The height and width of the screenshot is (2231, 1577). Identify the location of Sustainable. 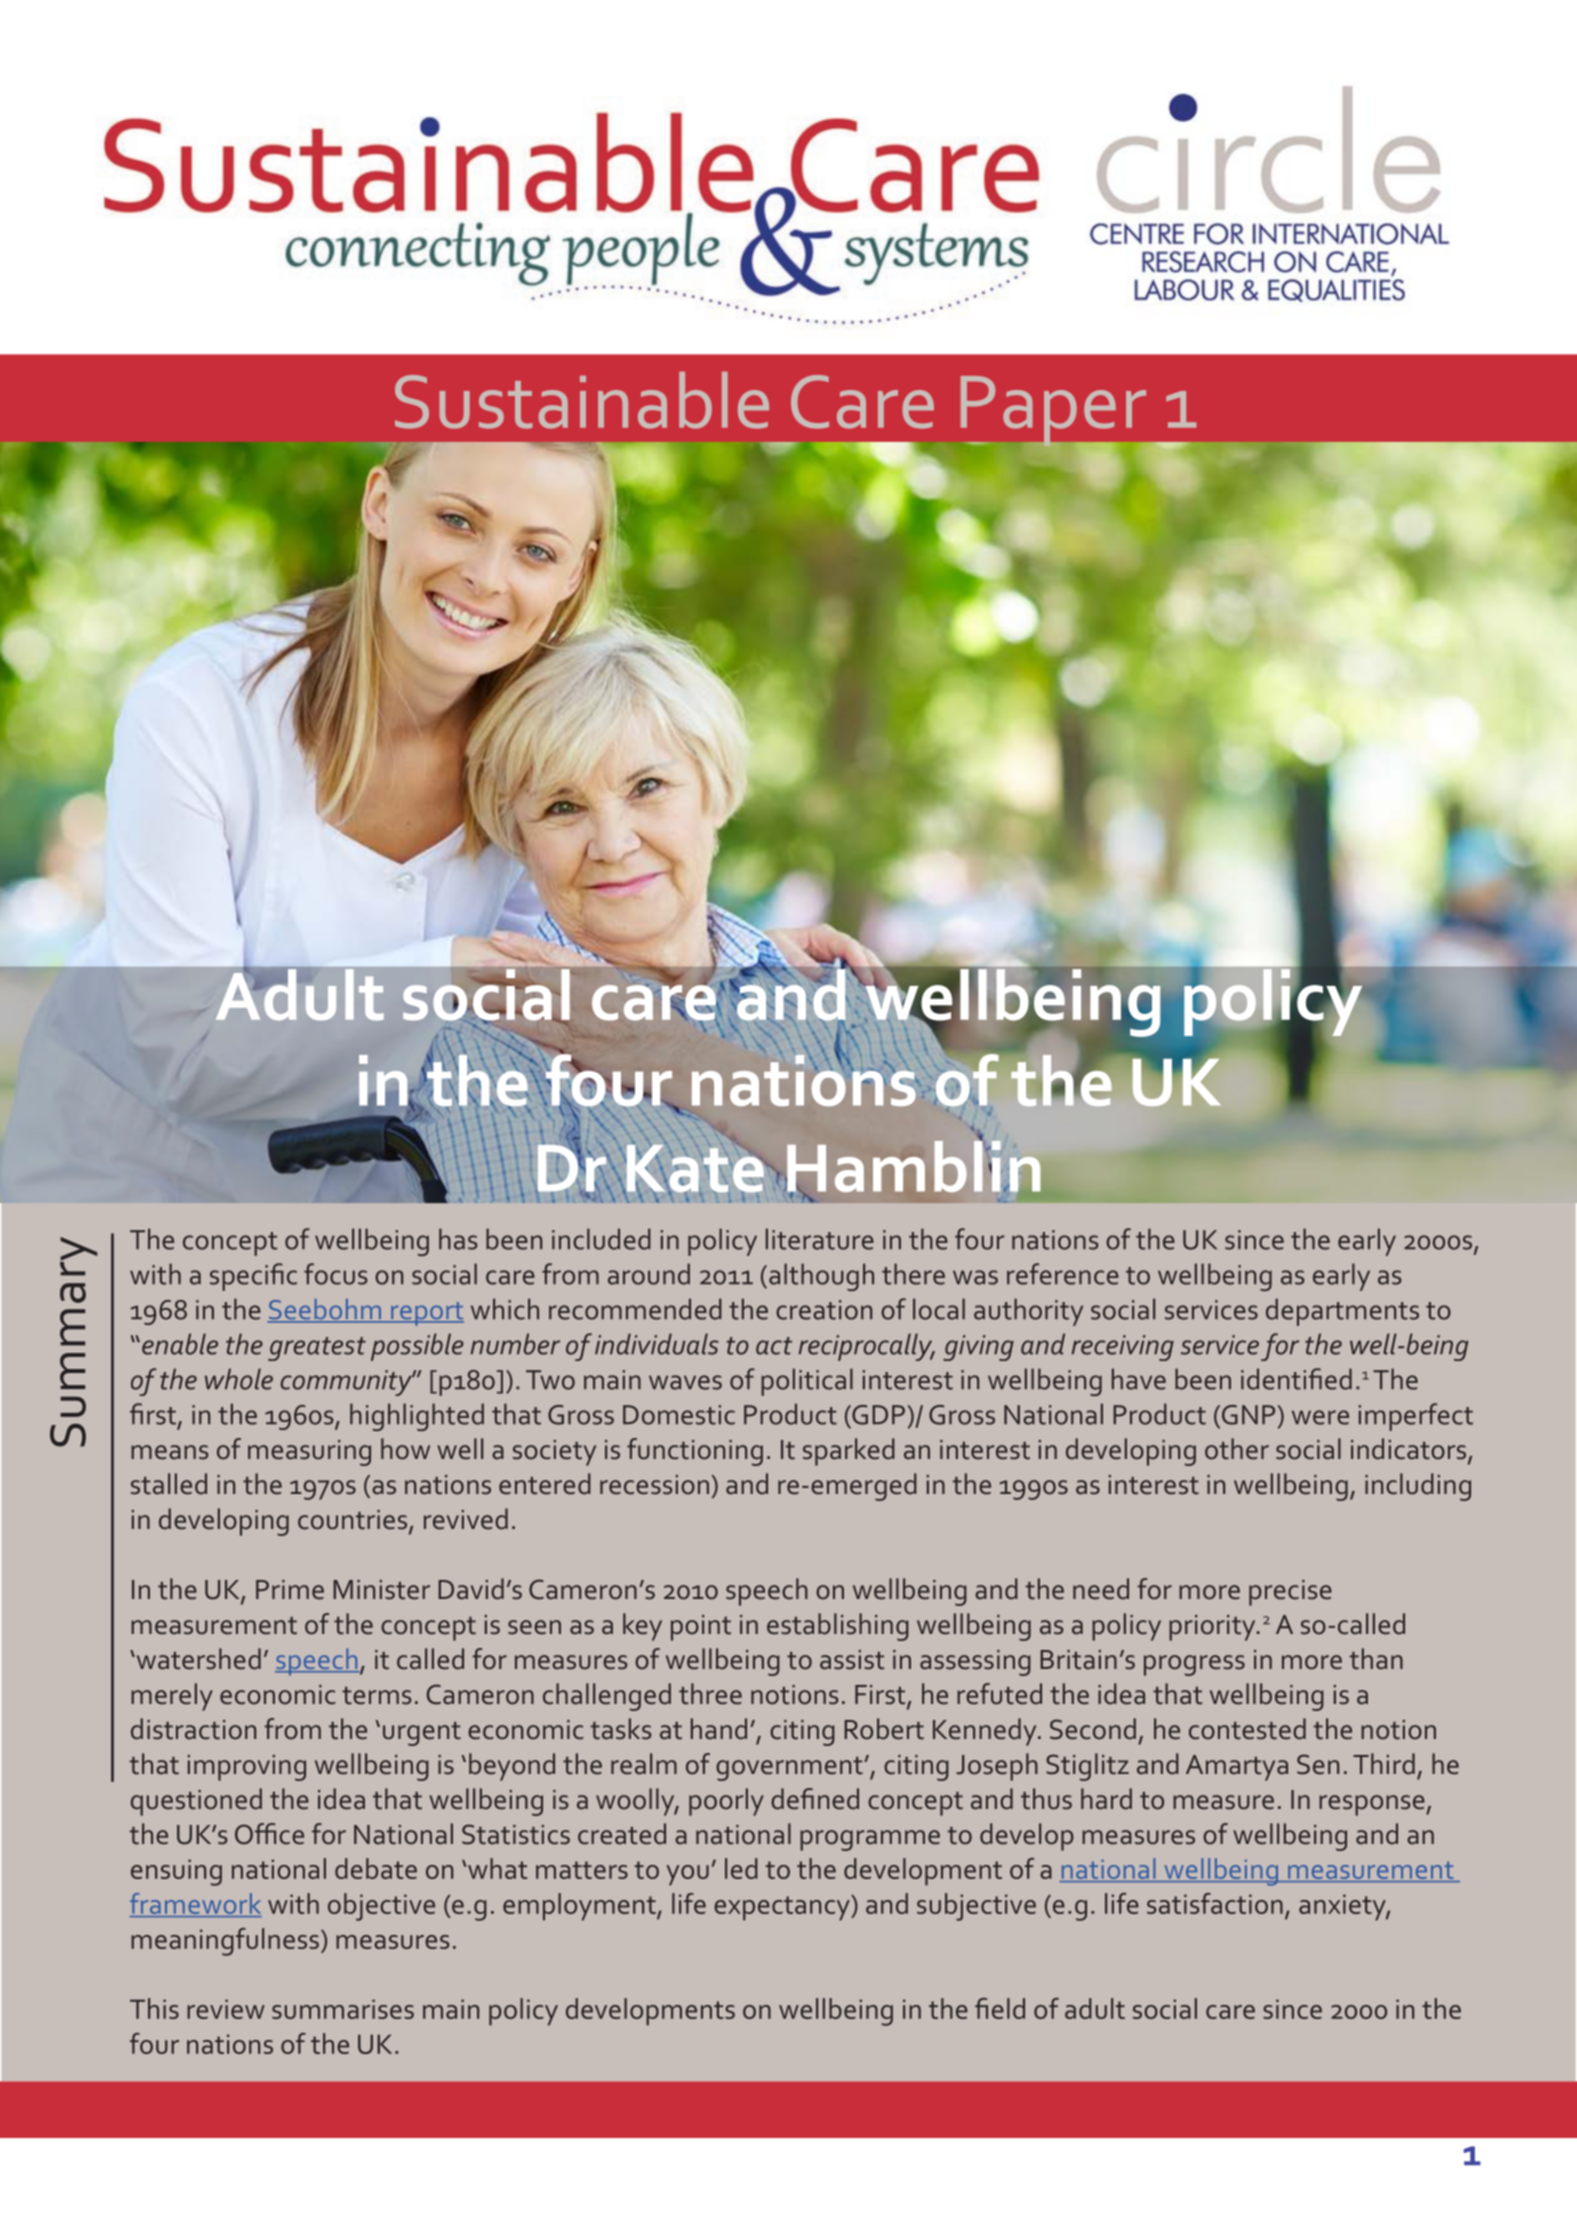
(582, 400).
